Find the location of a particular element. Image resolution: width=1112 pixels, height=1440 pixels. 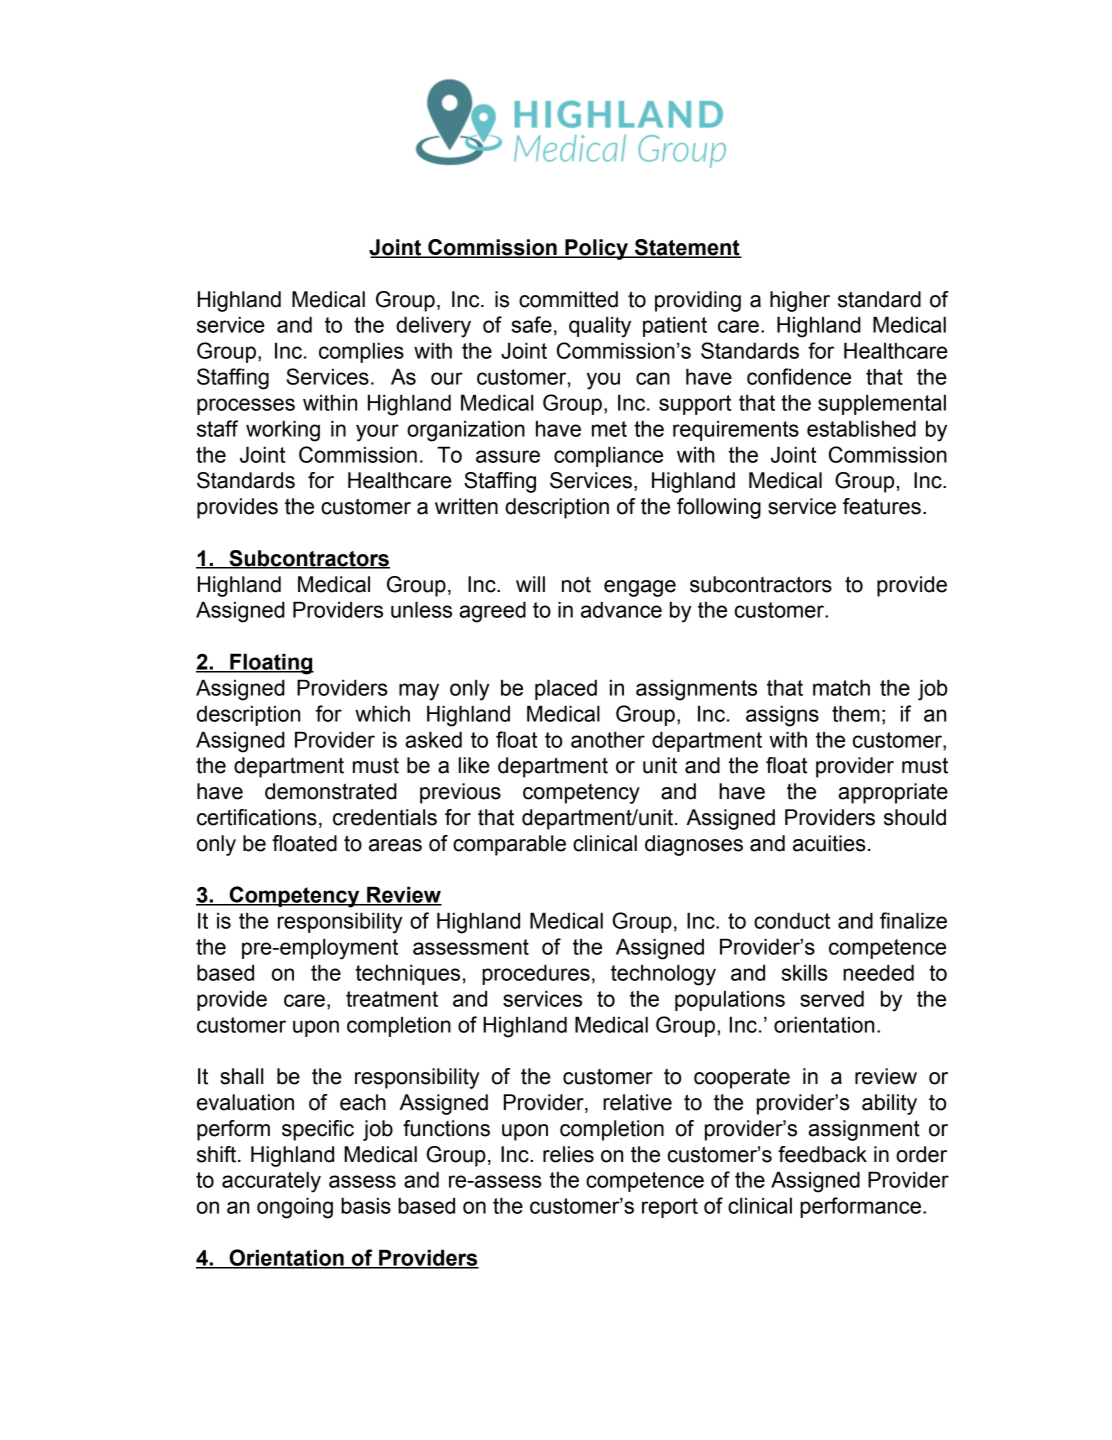

higher is located at coordinates (800, 301).
